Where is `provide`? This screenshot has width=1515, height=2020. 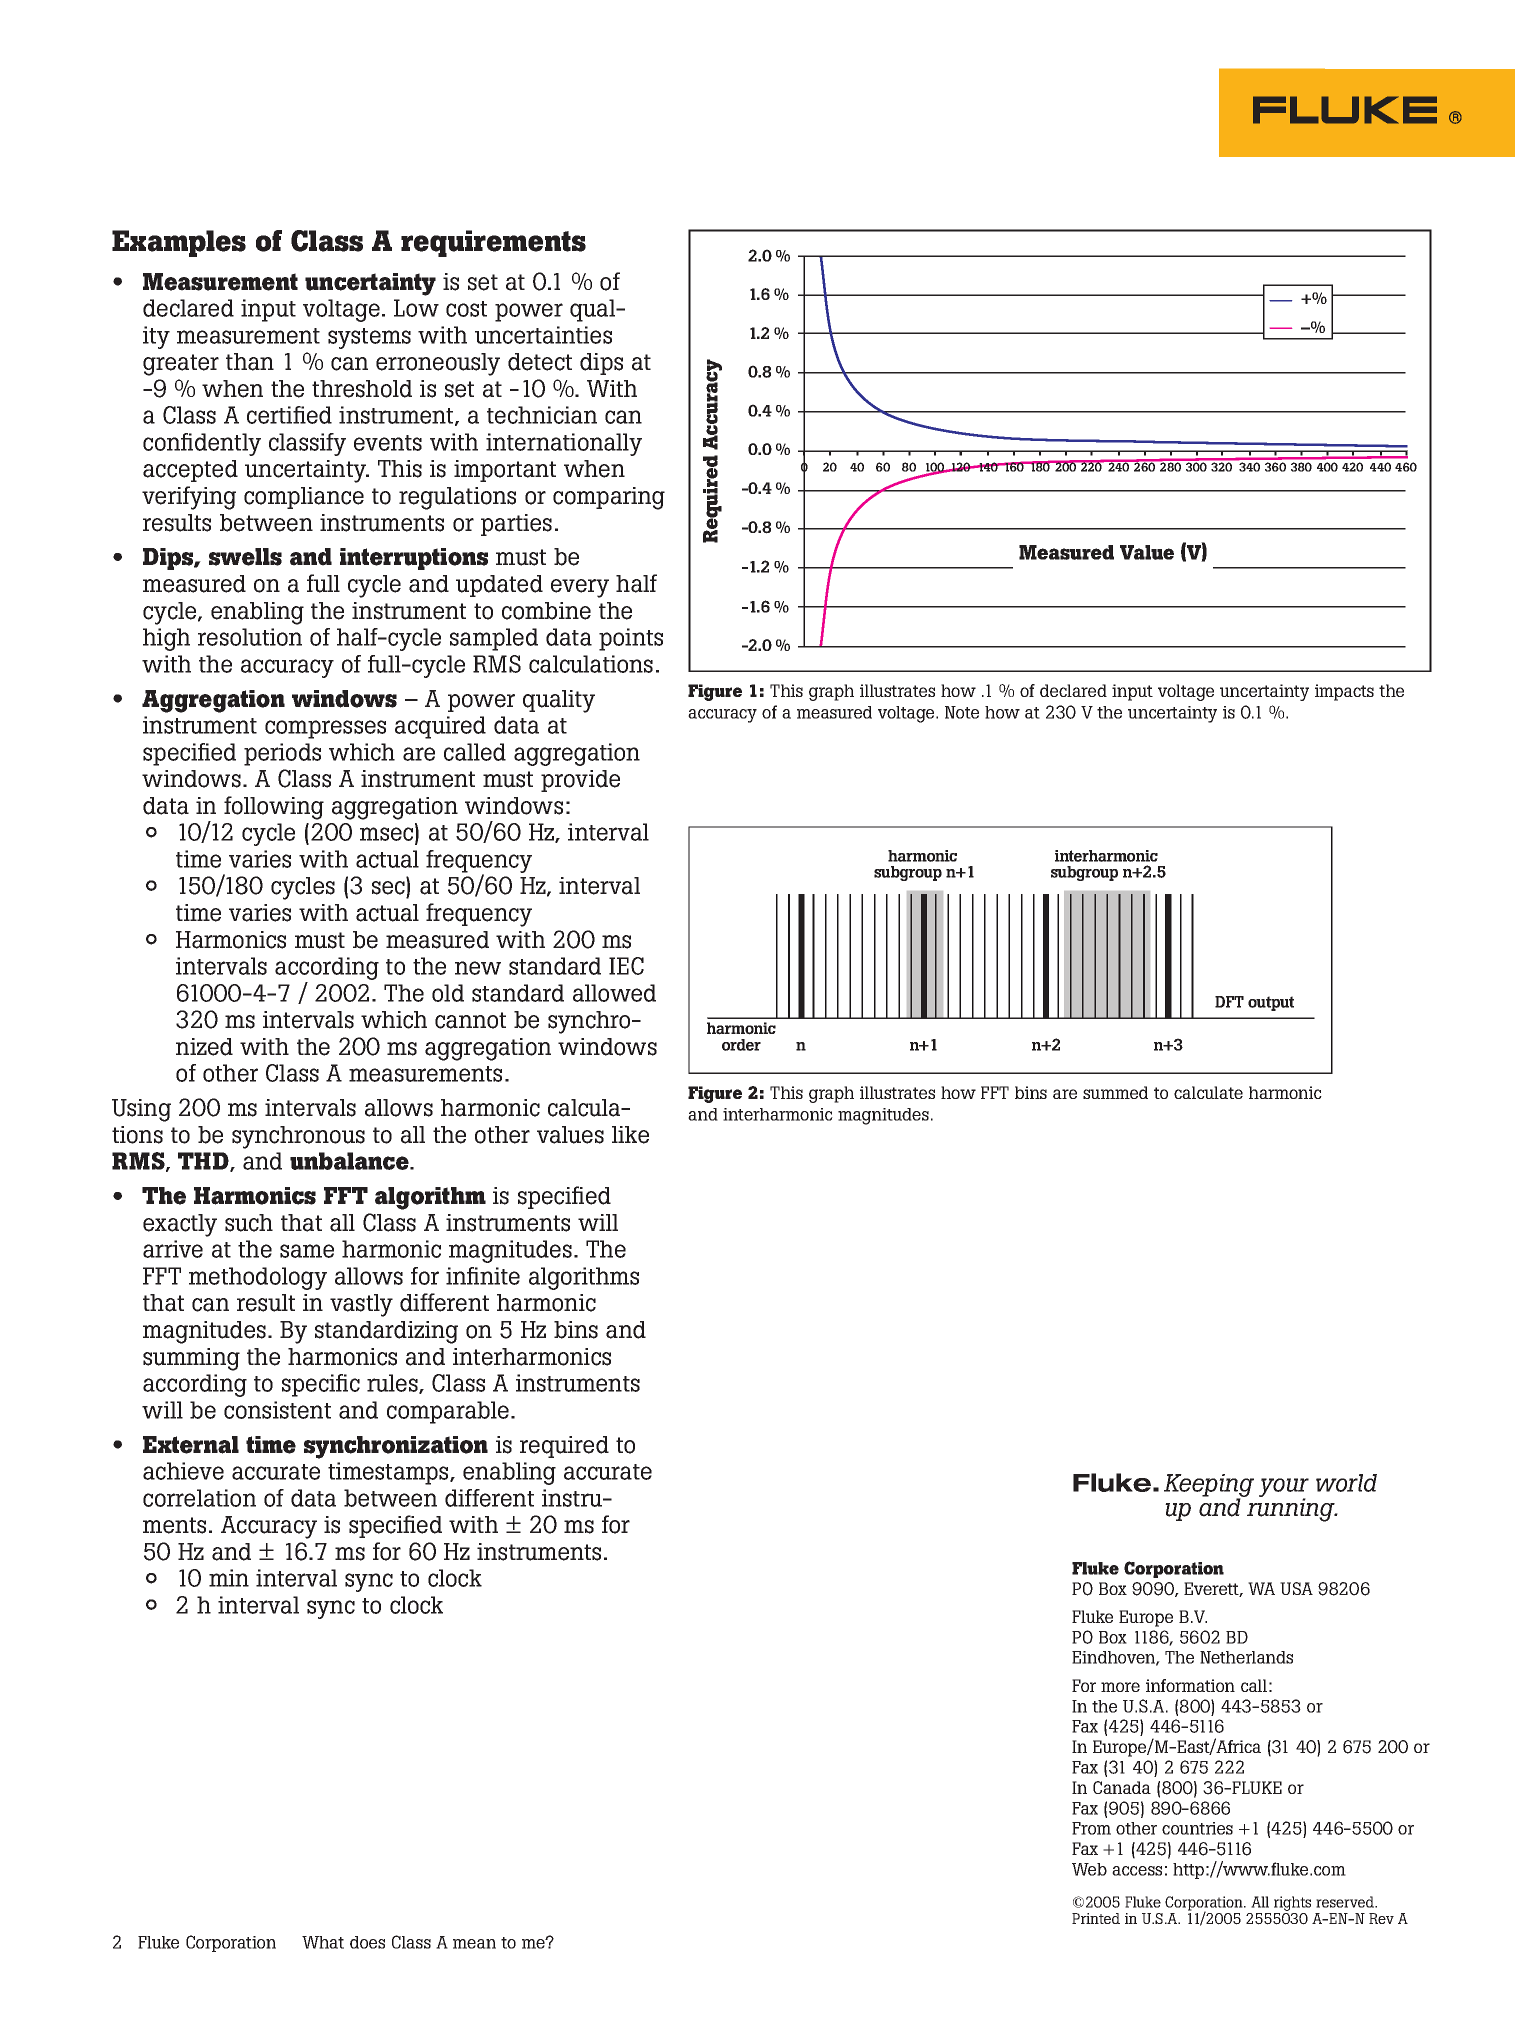 provide is located at coordinates (580, 781).
